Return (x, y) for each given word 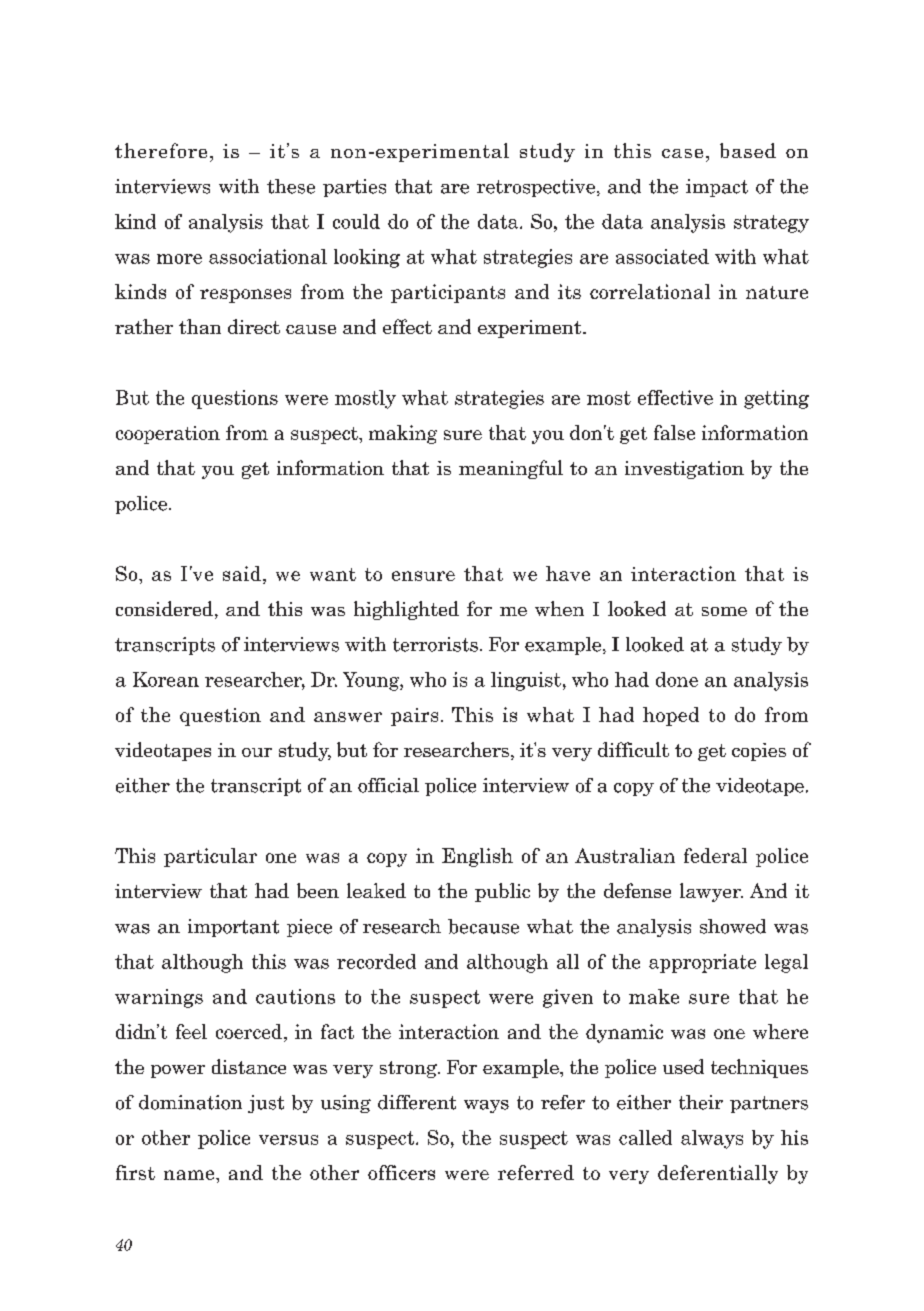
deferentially (718, 1174)
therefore (161, 150)
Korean (166, 679)
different (417, 1102)
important (233, 928)
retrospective (536, 188)
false (674, 432)
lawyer (711, 892)
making (403, 434)
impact (717, 188)
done (677, 679)
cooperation (168, 435)
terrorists (435, 644)
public (502, 892)
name (190, 1175)
